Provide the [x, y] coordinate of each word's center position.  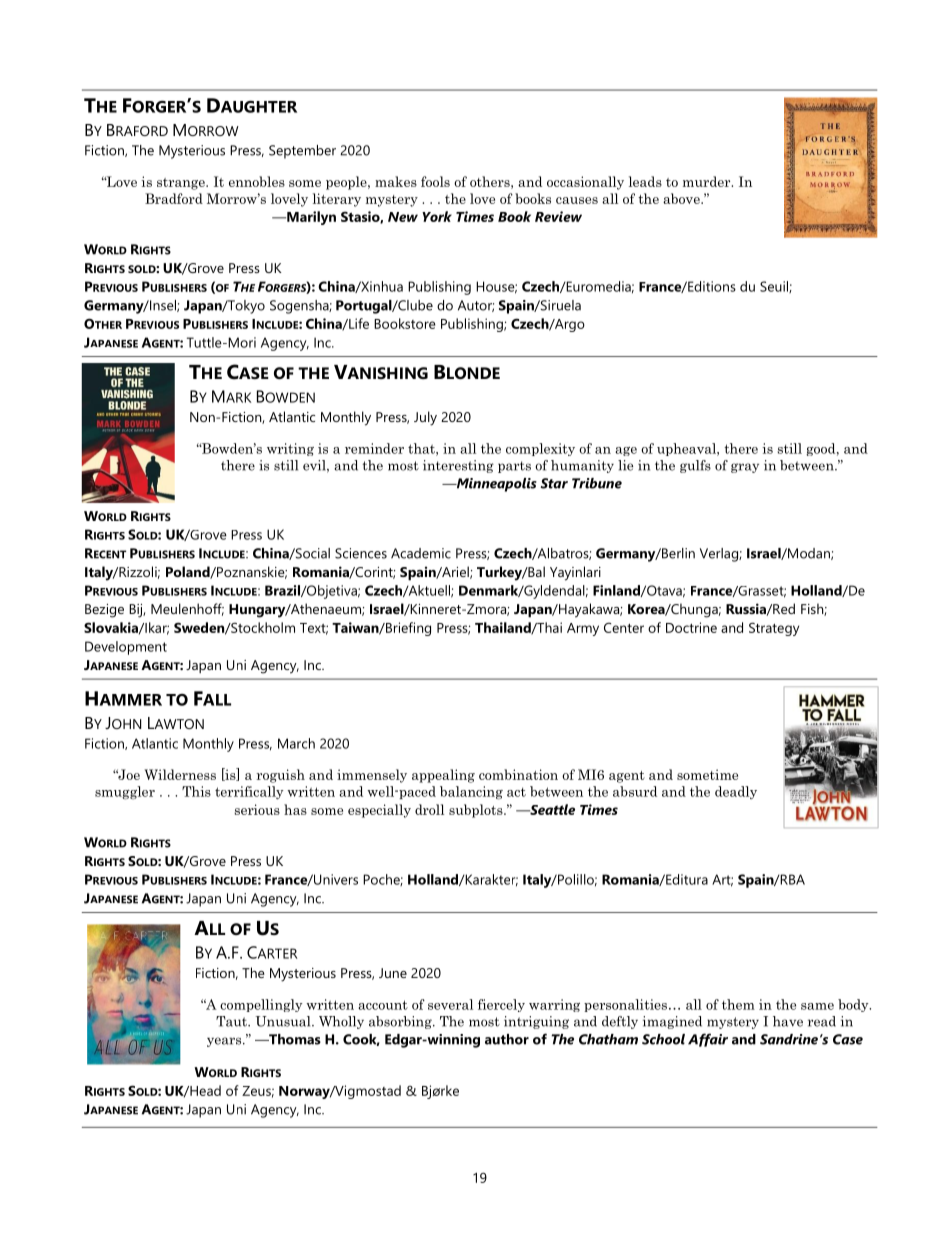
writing [290, 449]
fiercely [501, 1005]
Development [126, 648]
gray [745, 468]
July [425, 418]
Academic [421, 553]
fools [435, 181]
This [196, 791]
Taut [232, 1021]
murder [708, 181]
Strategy [774, 629]
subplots [477, 811]
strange [182, 184]
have [788, 1021]
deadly [736, 792]
